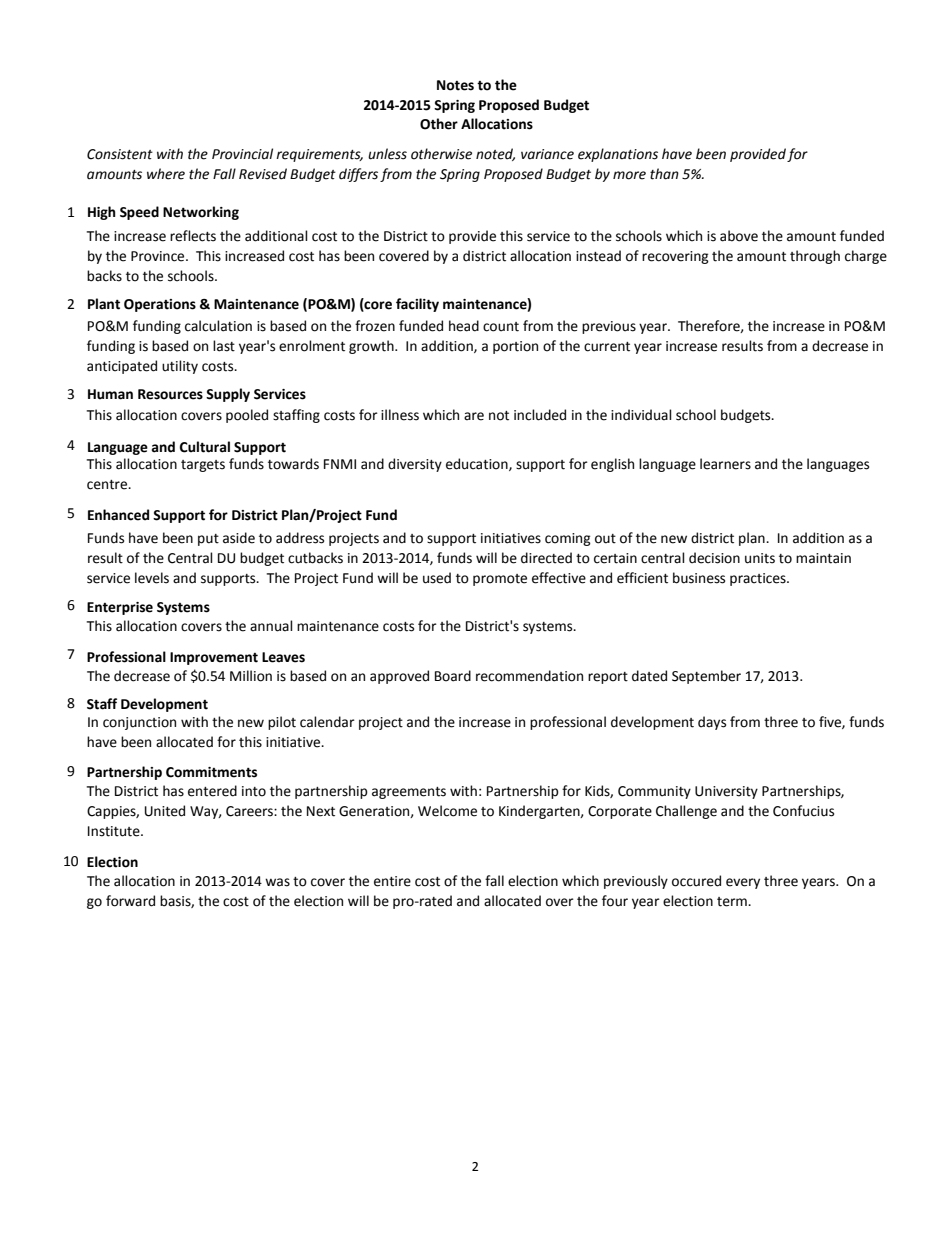  What do you see at coordinates (641, 415) in the document?
I see `individual` at bounding box center [641, 415].
